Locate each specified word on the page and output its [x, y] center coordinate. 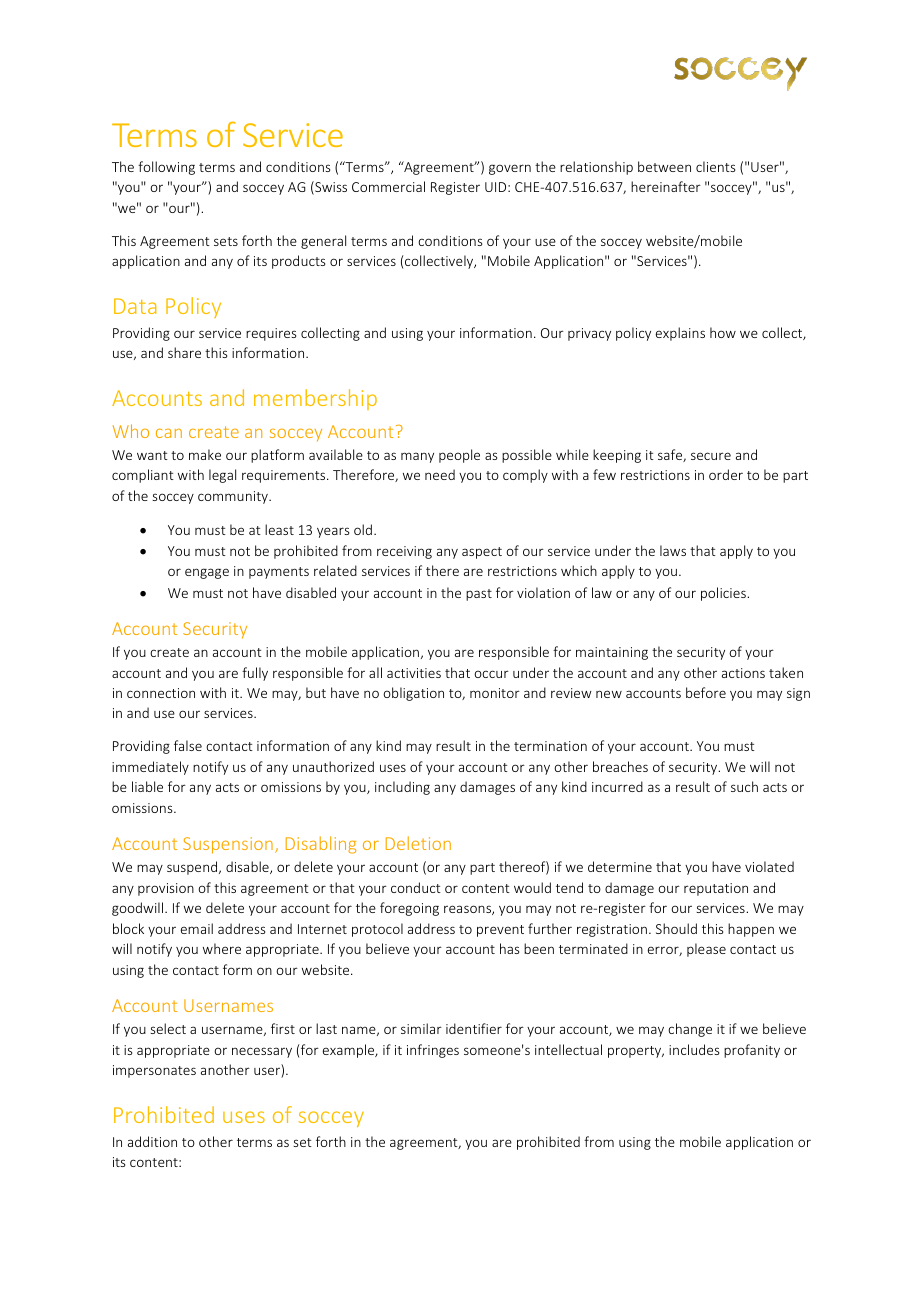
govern [510, 169]
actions [743, 673]
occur [491, 674]
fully [255, 674]
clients [715, 166]
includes [694, 1049]
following [166, 168]
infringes [433, 1051]
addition [152, 1141]
